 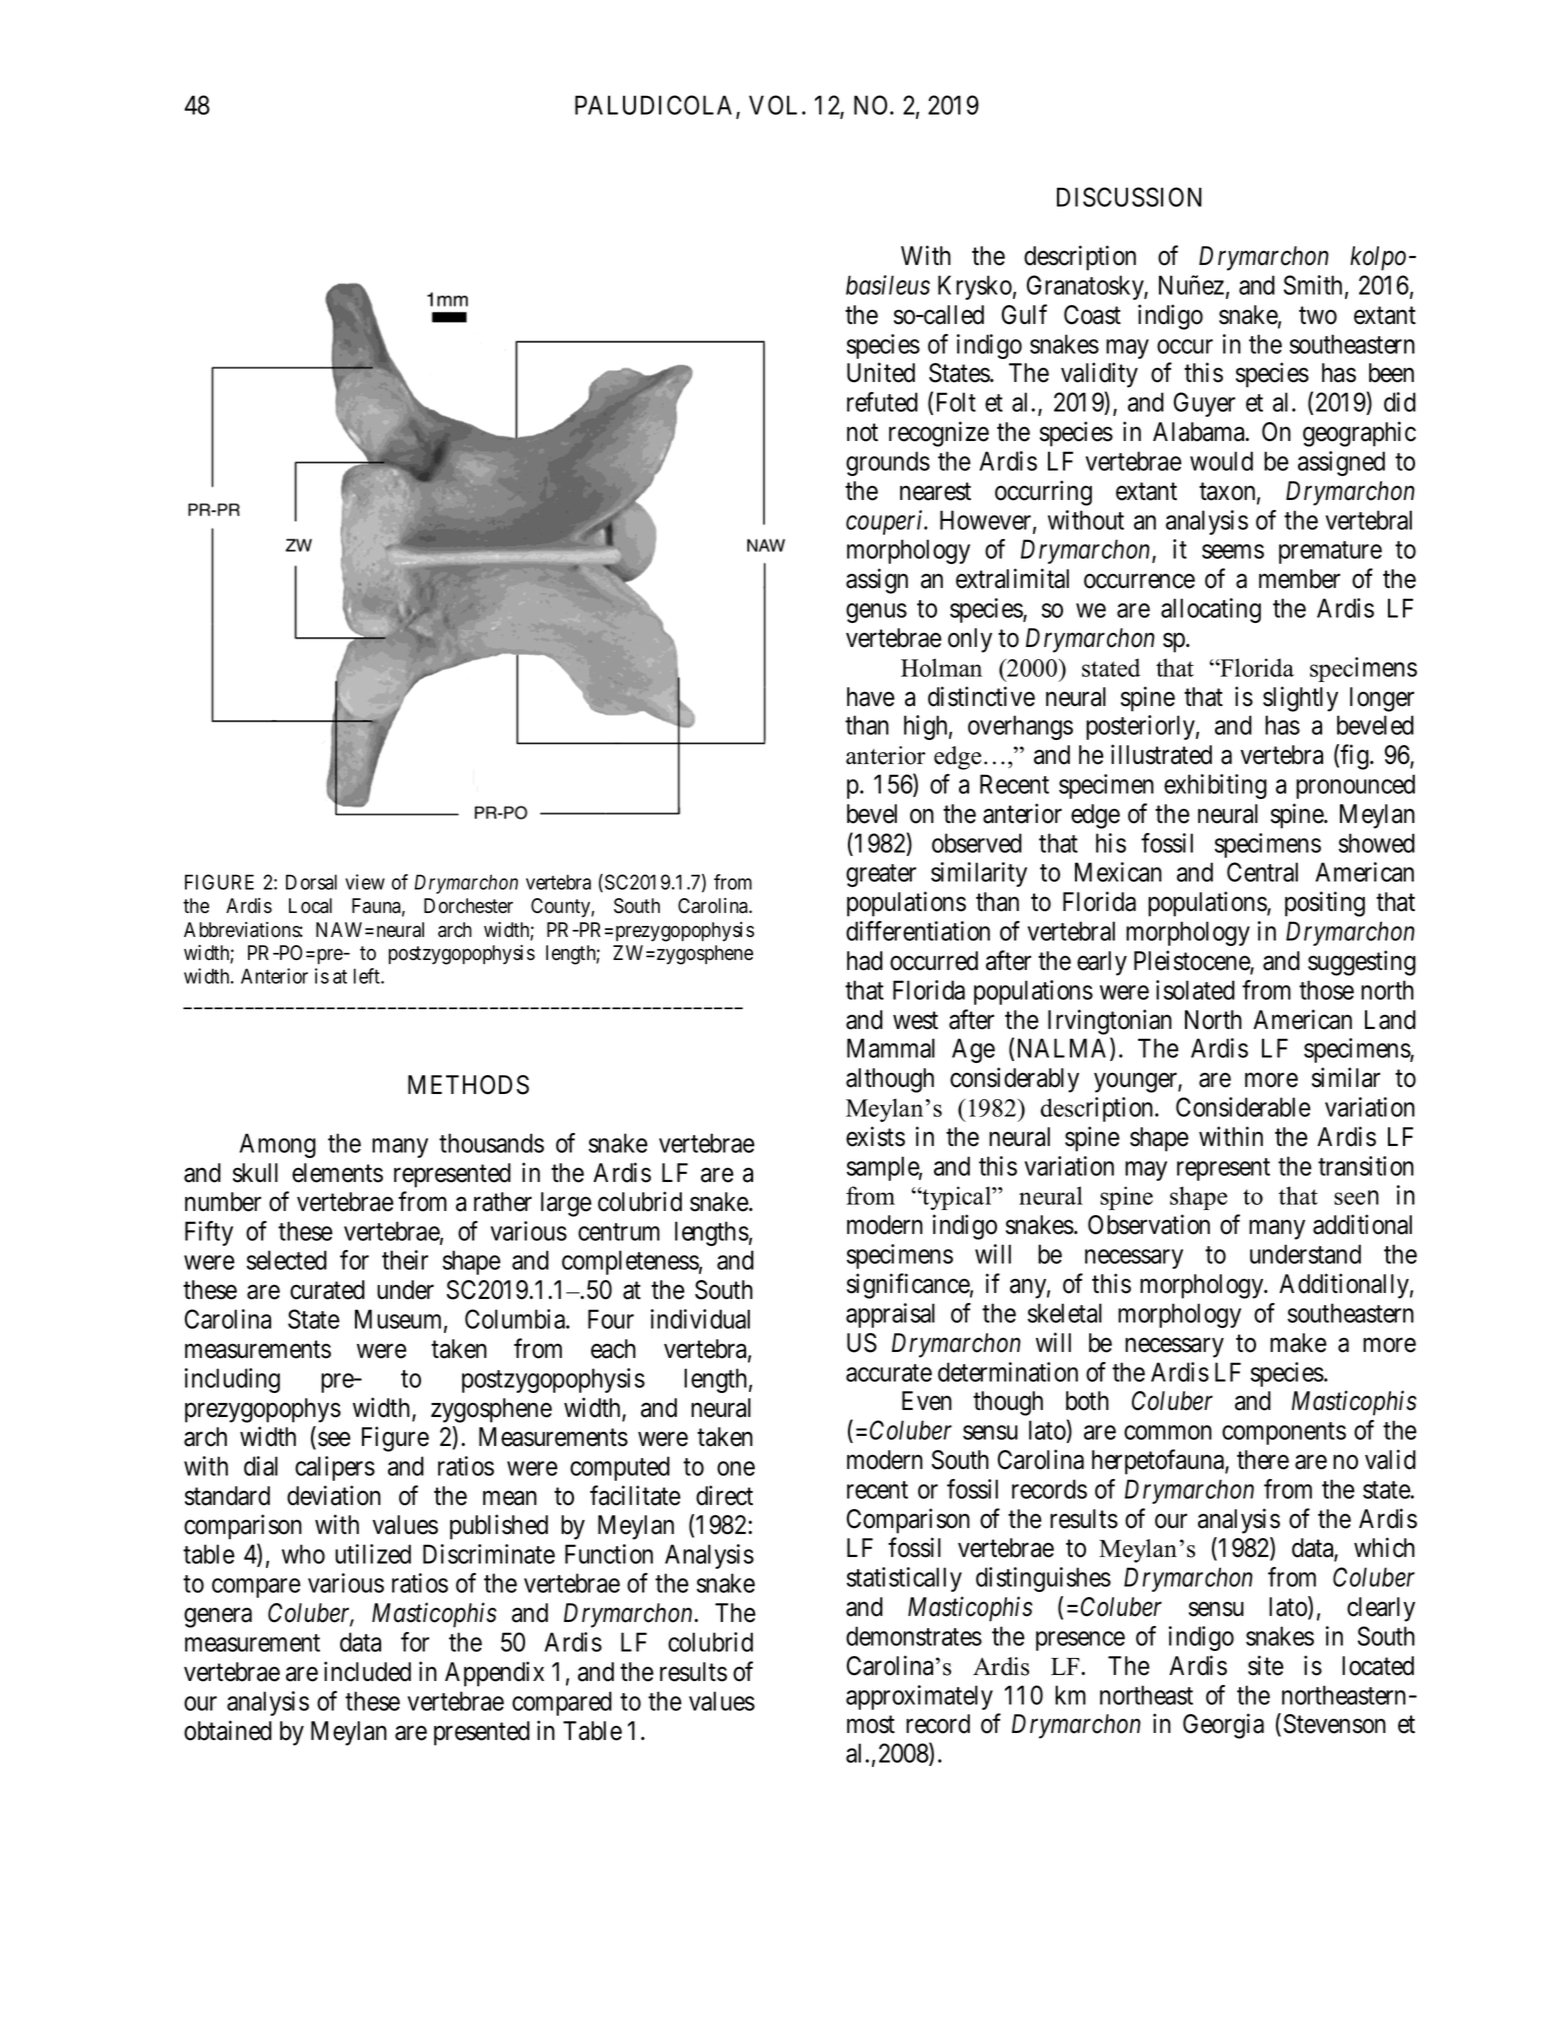 I want to click on had, so click(x=865, y=961).
